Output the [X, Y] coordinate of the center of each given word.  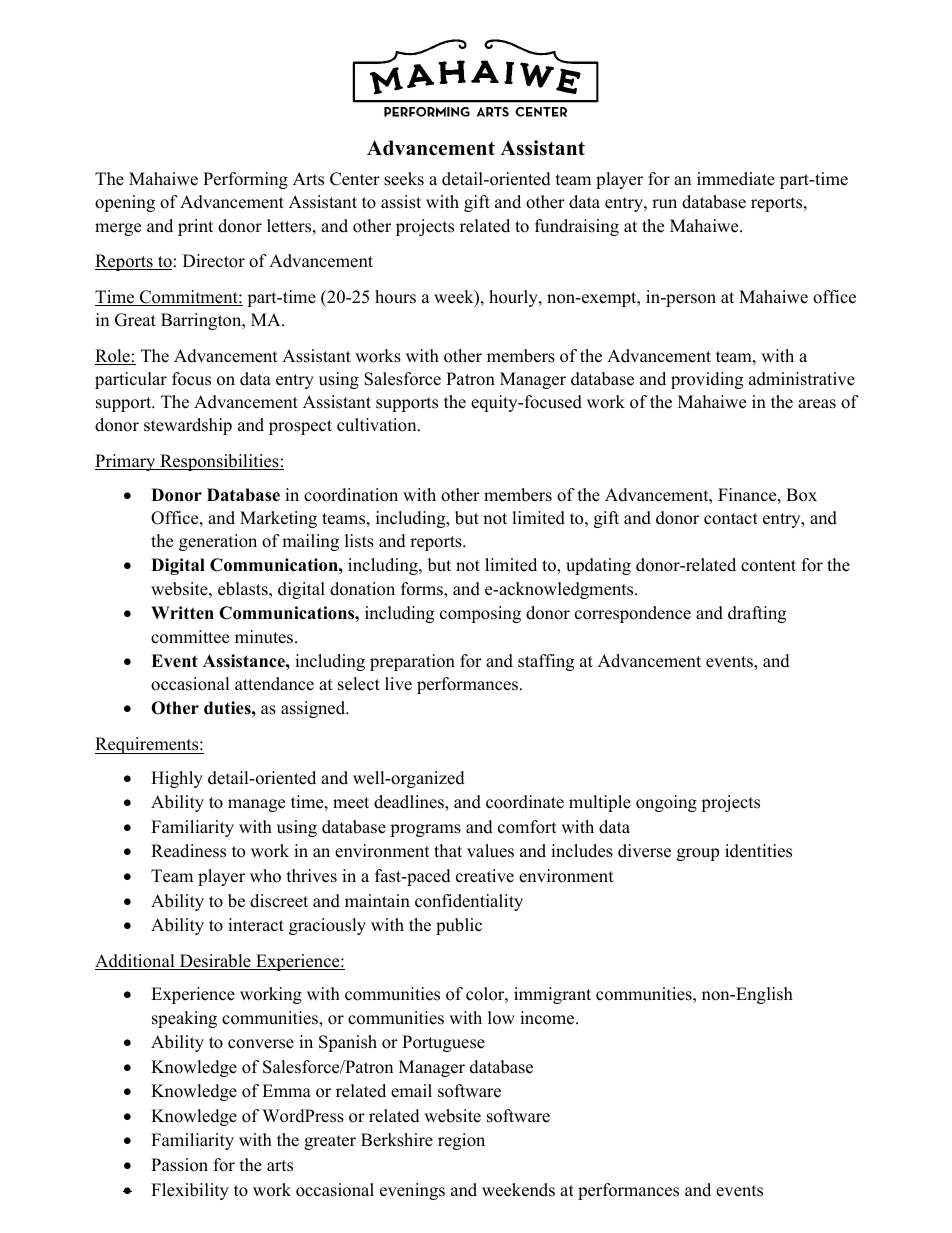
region [461, 1141]
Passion [179, 1165]
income [548, 1018]
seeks [404, 179]
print [195, 227]
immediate [736, 179]
